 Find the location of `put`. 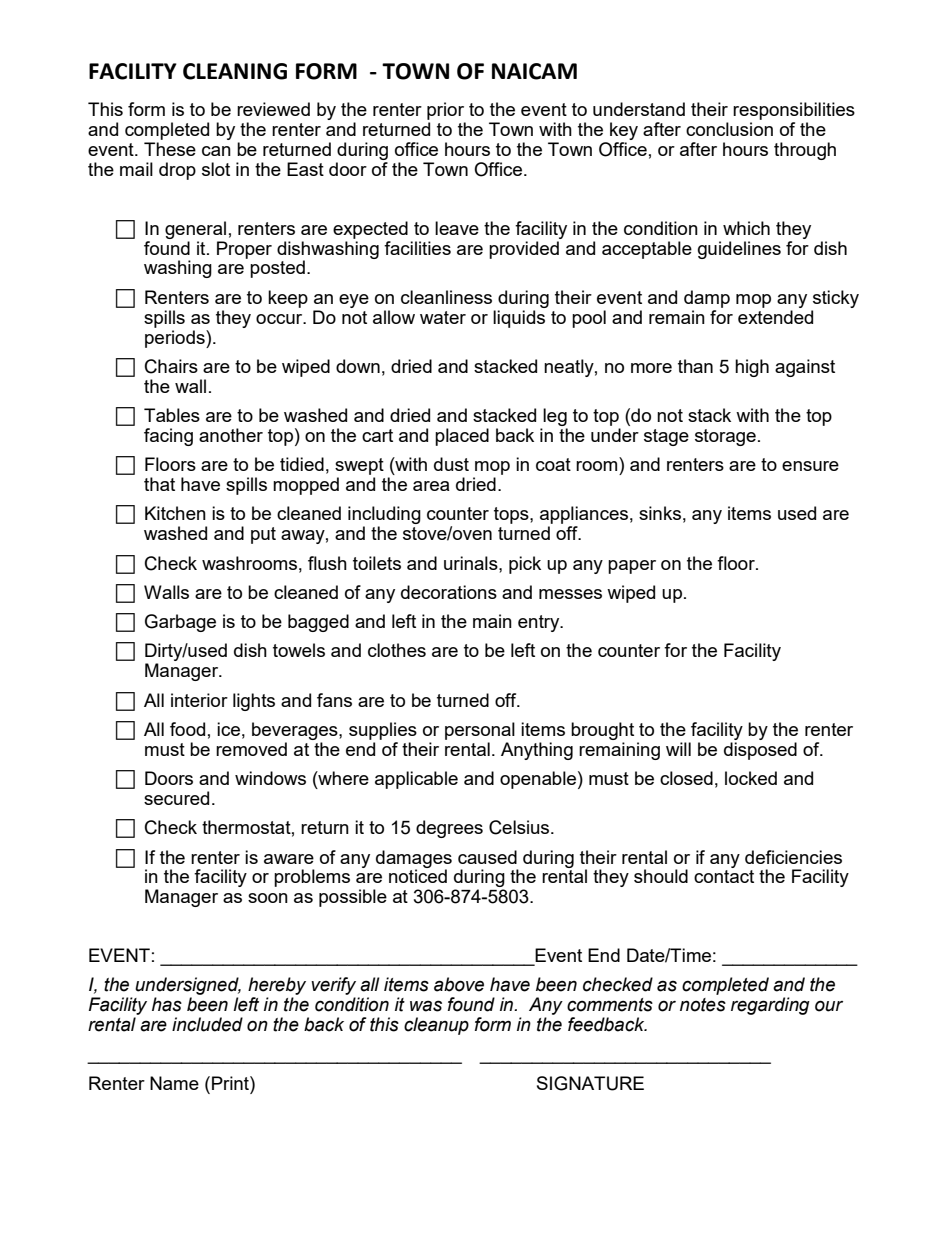

put is located at coordinates (263, 535).
